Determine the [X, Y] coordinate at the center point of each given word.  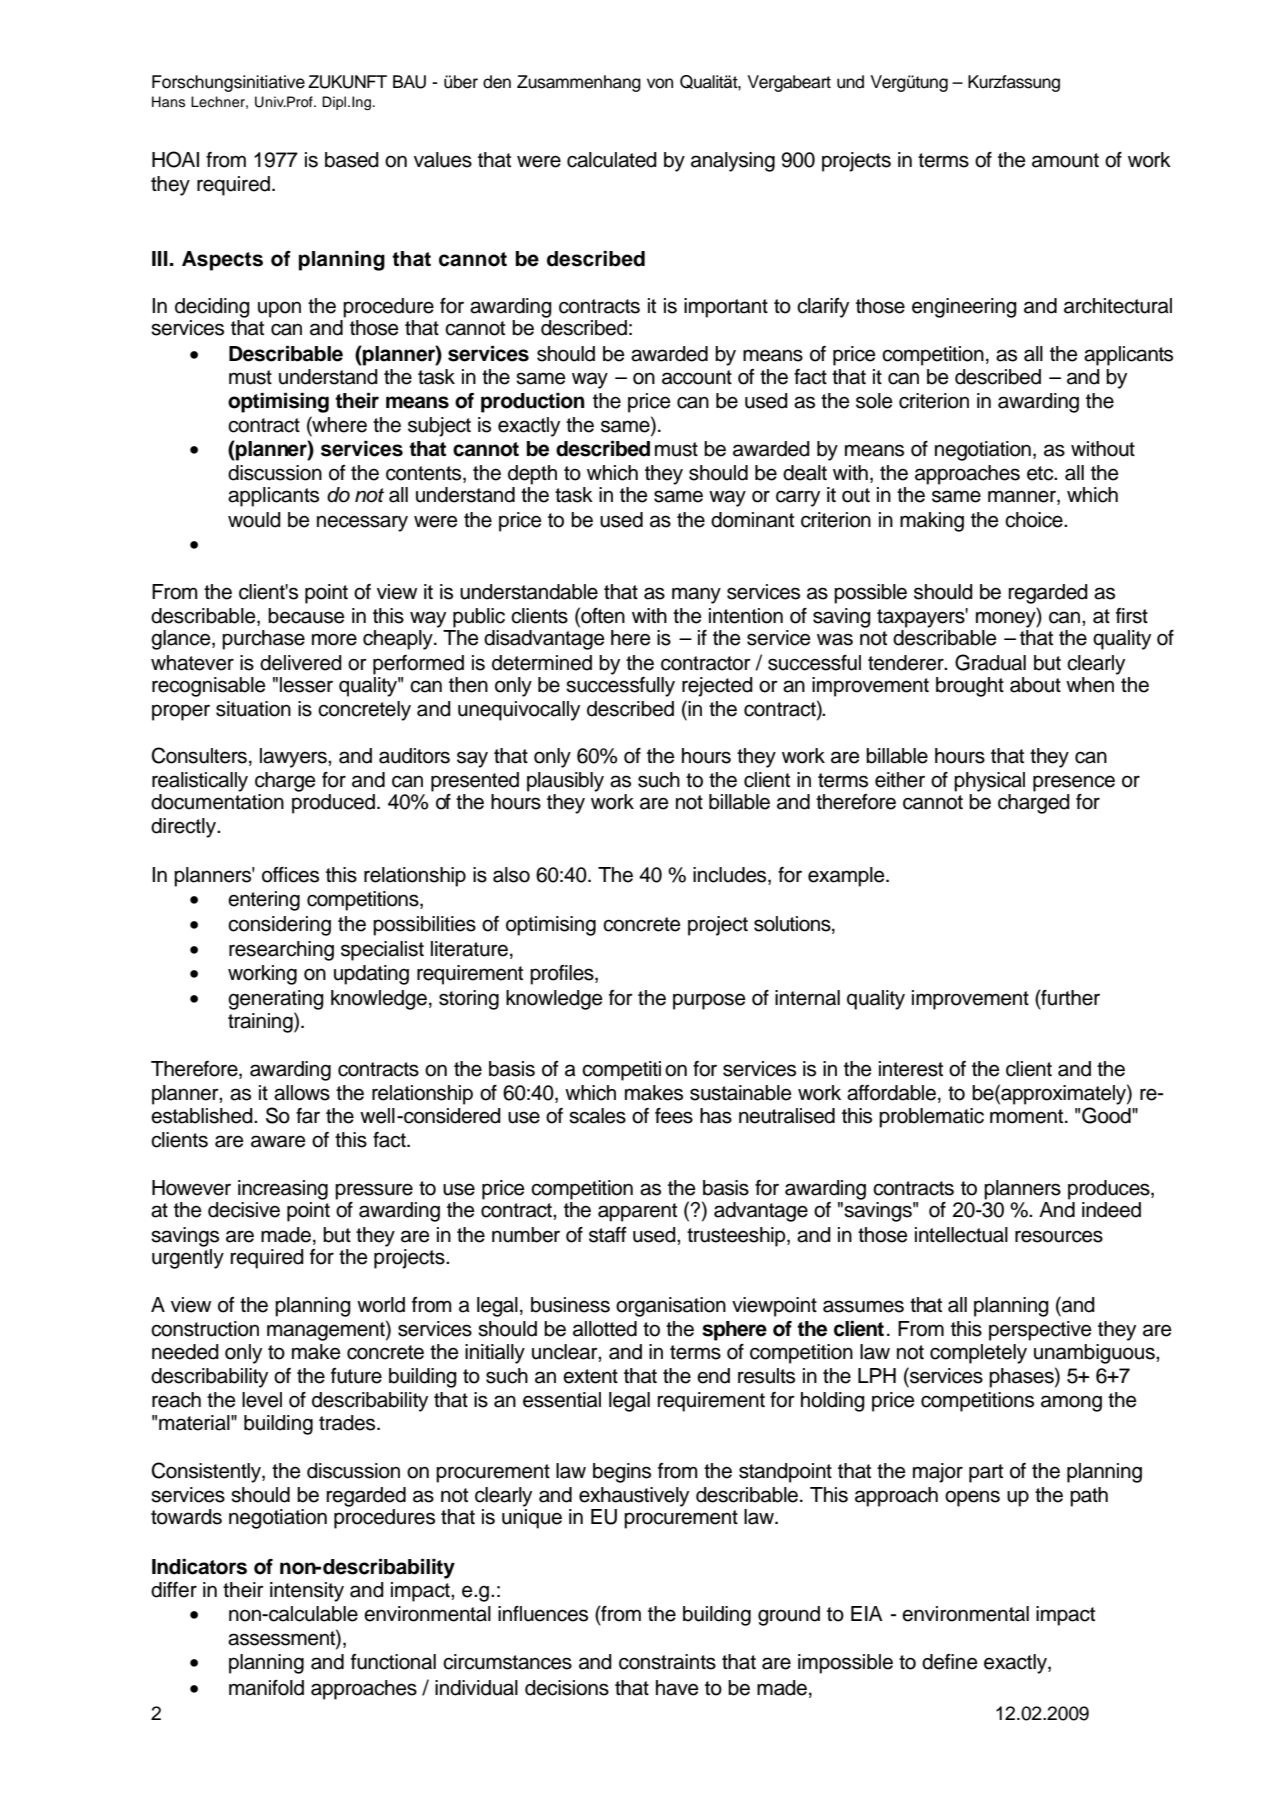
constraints [667, 1662]
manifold [266, 1688]
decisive [244, 1210]
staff [608, 1235]
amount [1065, 160]
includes [731, 875]
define [950, 1662]
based [352, 160]
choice [1035, 520]
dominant [752, 520]
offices [290, 875]
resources [1059, 1236]
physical [989, 782]
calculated [612, 160]
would [254, 520]
